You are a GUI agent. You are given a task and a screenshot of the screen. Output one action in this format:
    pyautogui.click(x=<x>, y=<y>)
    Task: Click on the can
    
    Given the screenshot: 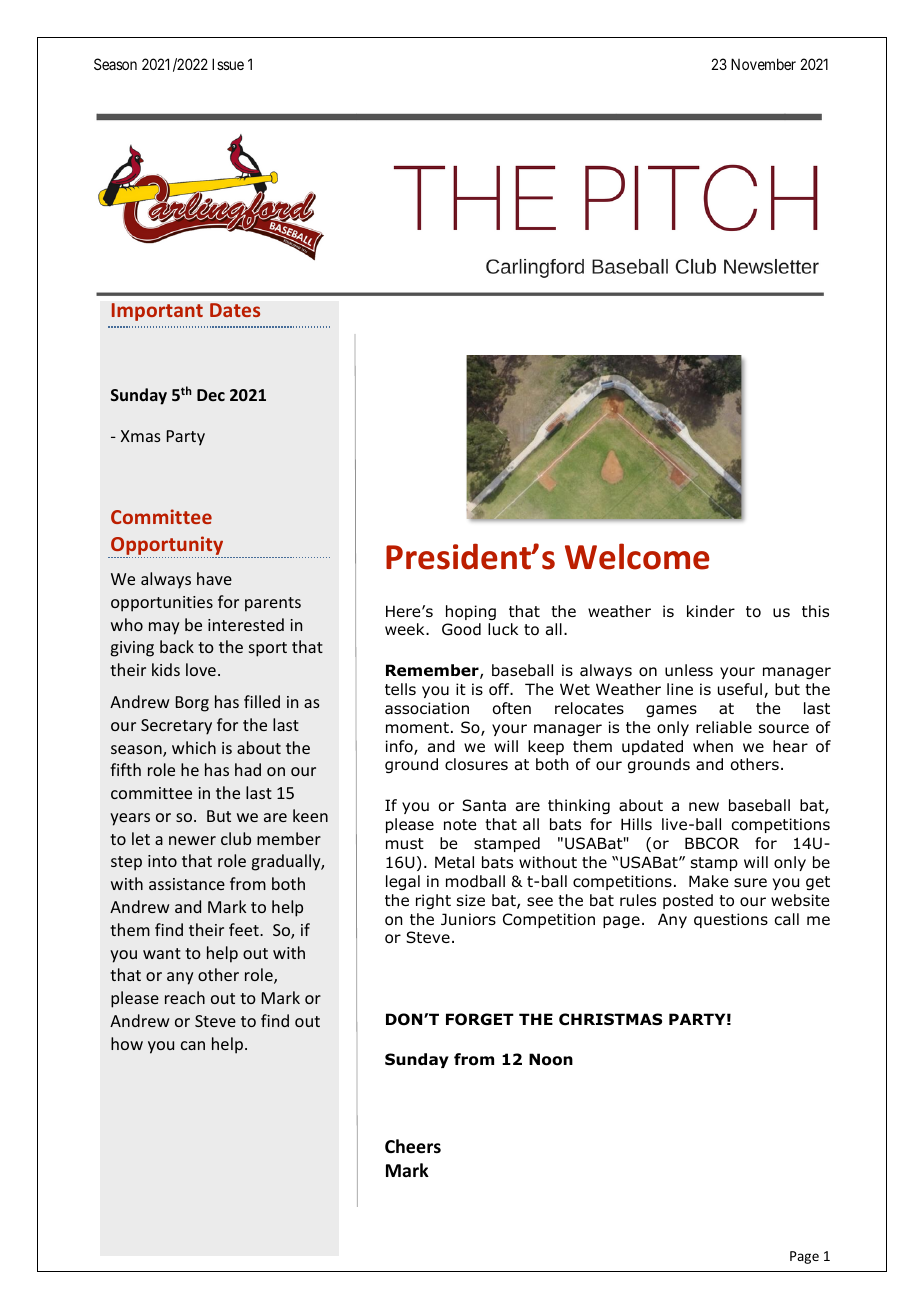 What is the action you would take?
    pyautogui.click(x=193, y=1045)
